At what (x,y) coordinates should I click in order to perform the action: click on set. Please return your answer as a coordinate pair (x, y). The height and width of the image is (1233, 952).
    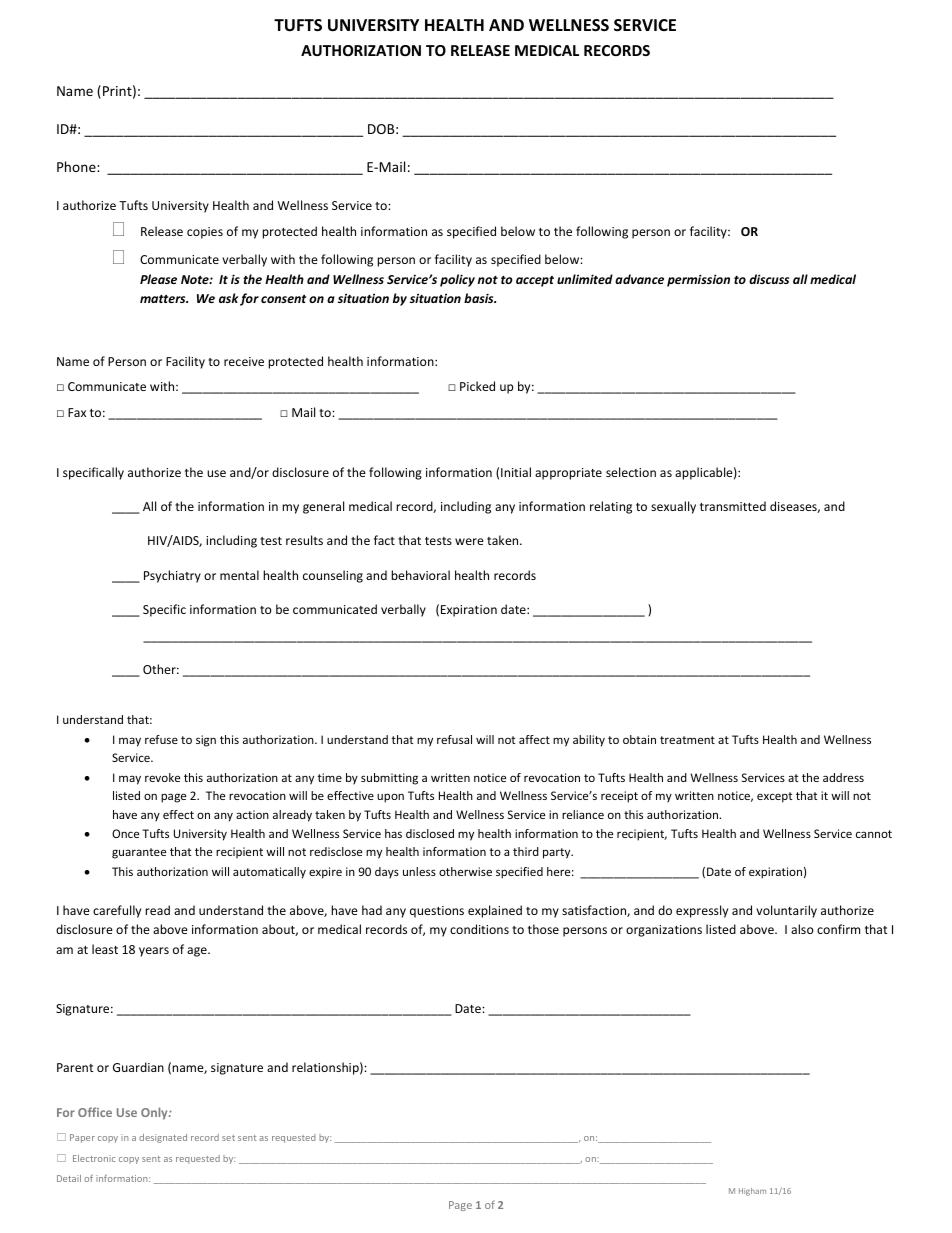
    Looking at the image, I should click on (228, 1138).
